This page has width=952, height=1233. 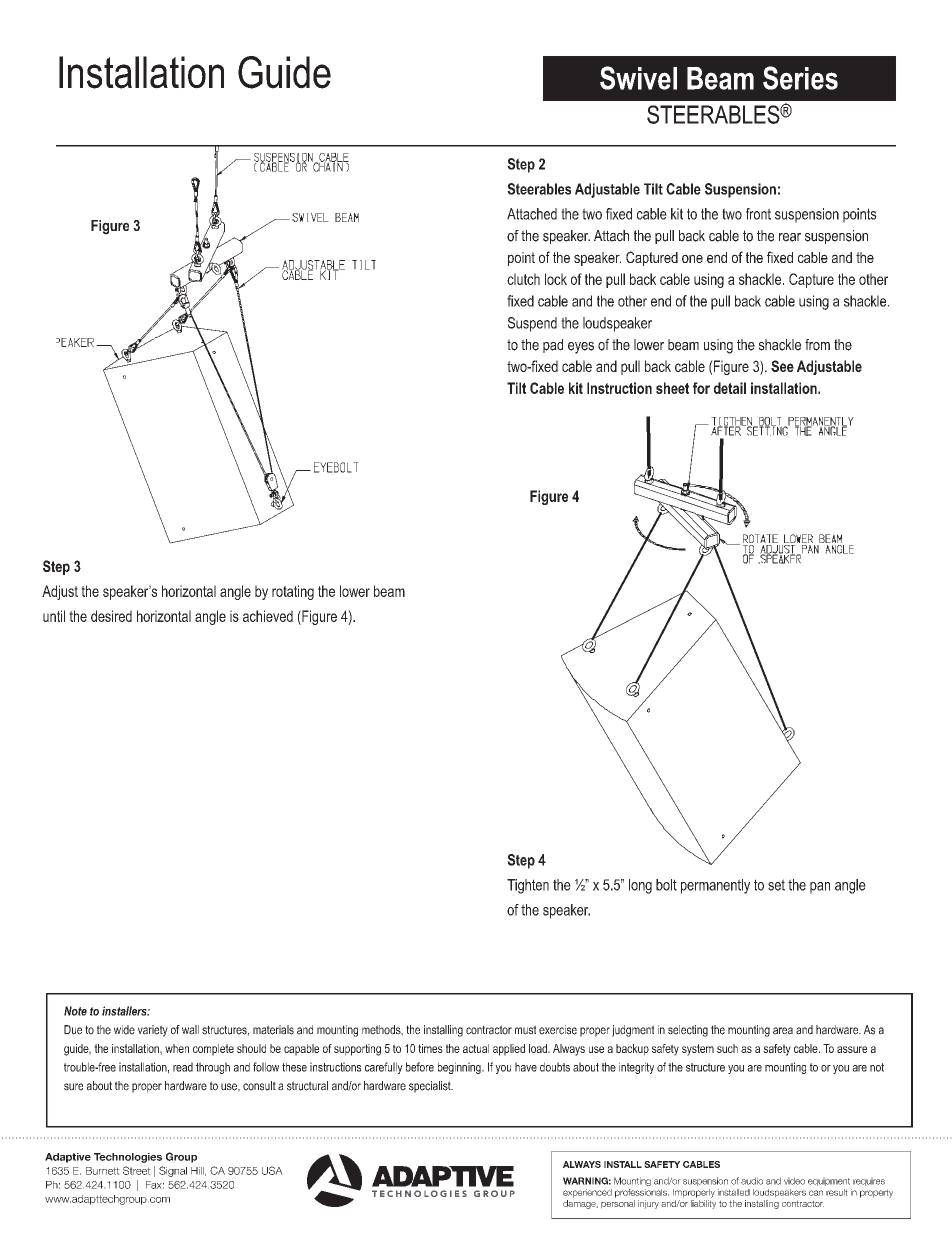 I want to click on desired, so click(x=111, y=616).
